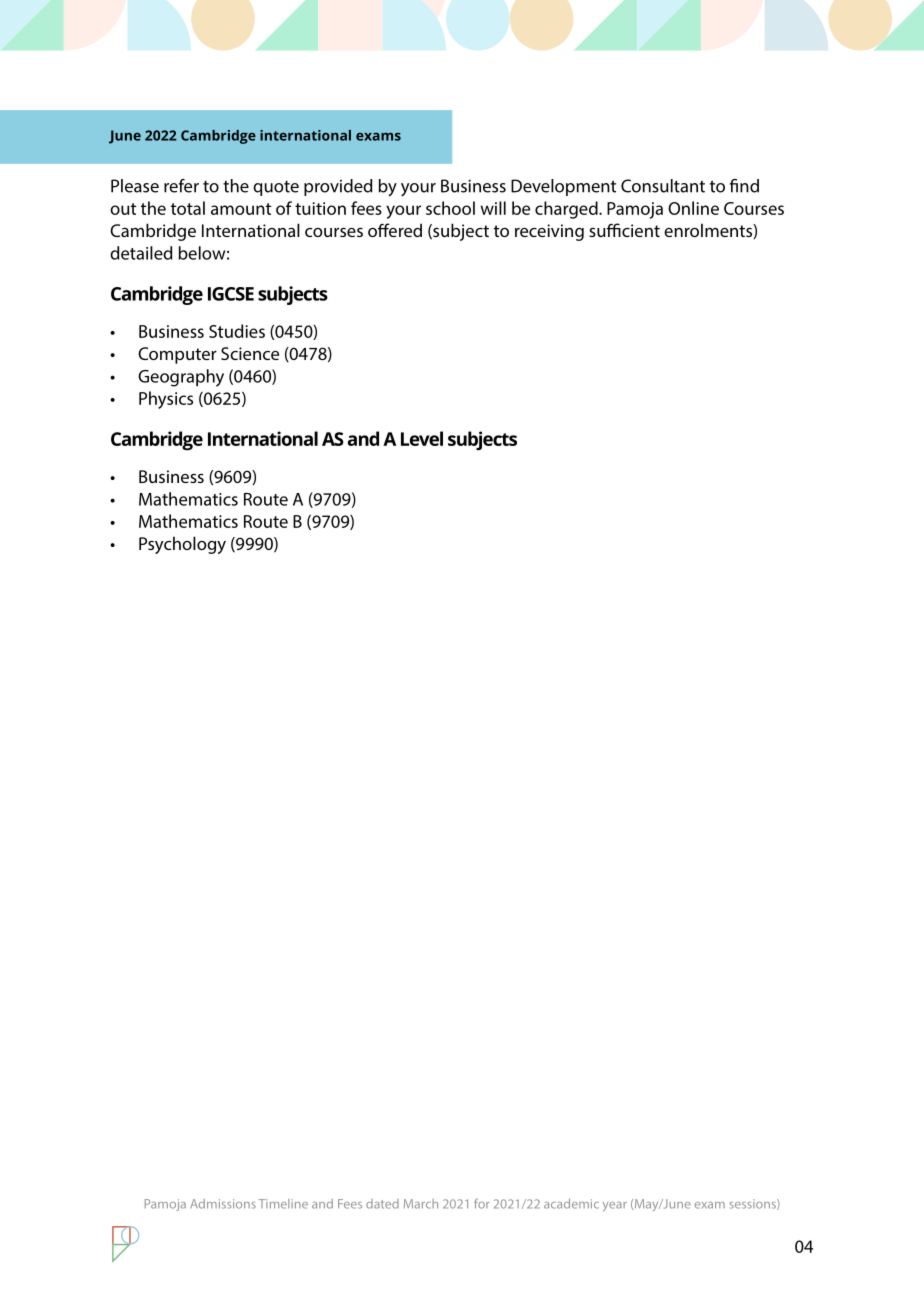  Describe the element at coordinates (182, 545) in the screenshot. I see `Psychology` at that location.
